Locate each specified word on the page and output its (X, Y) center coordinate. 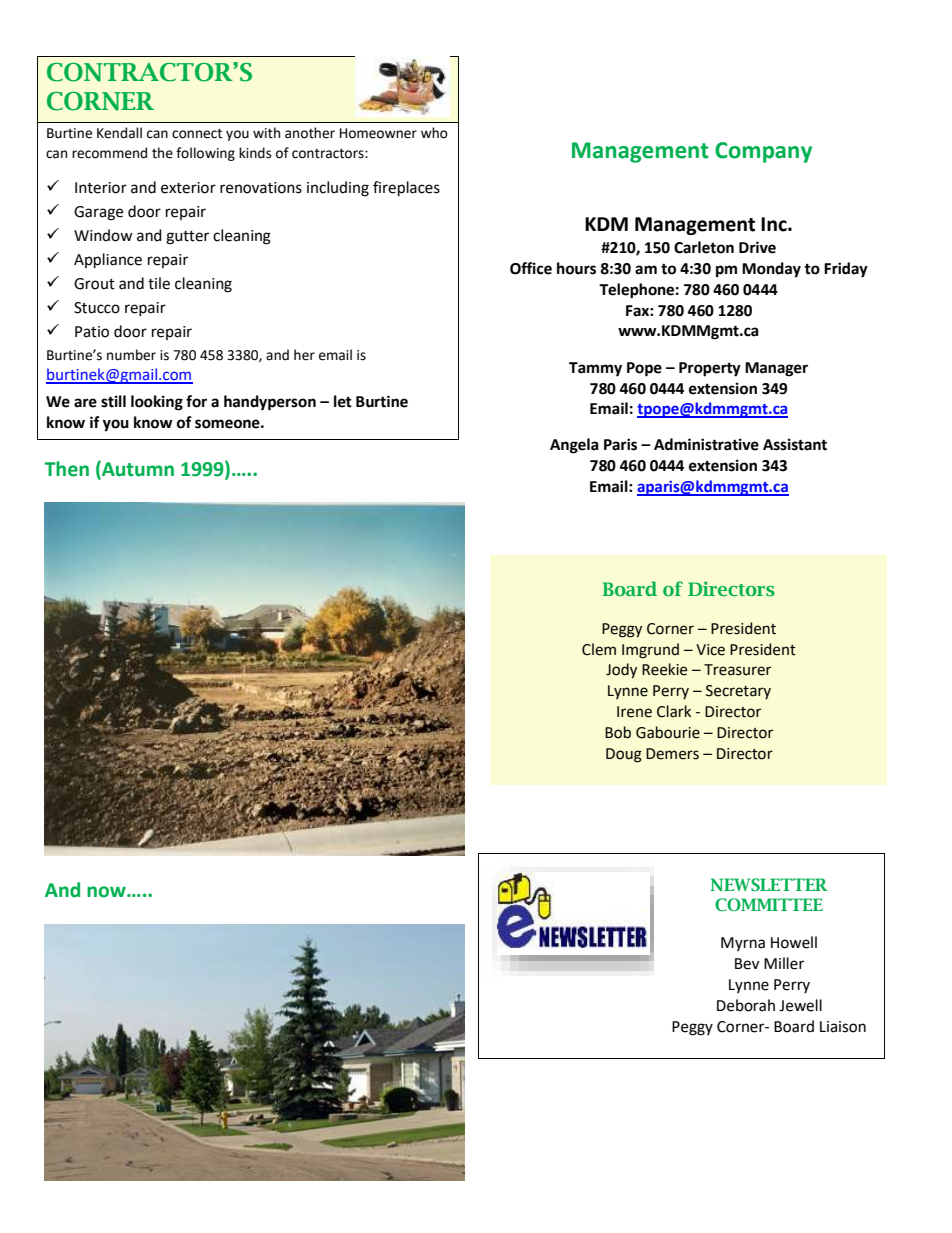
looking (157, 403)
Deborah (746, 1005)
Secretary (738, 692)
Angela (574, 446)
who (434, 133)
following (205, 154)
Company (763, 152)
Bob (618, 732)
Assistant (795, 444)
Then (66, 469)
